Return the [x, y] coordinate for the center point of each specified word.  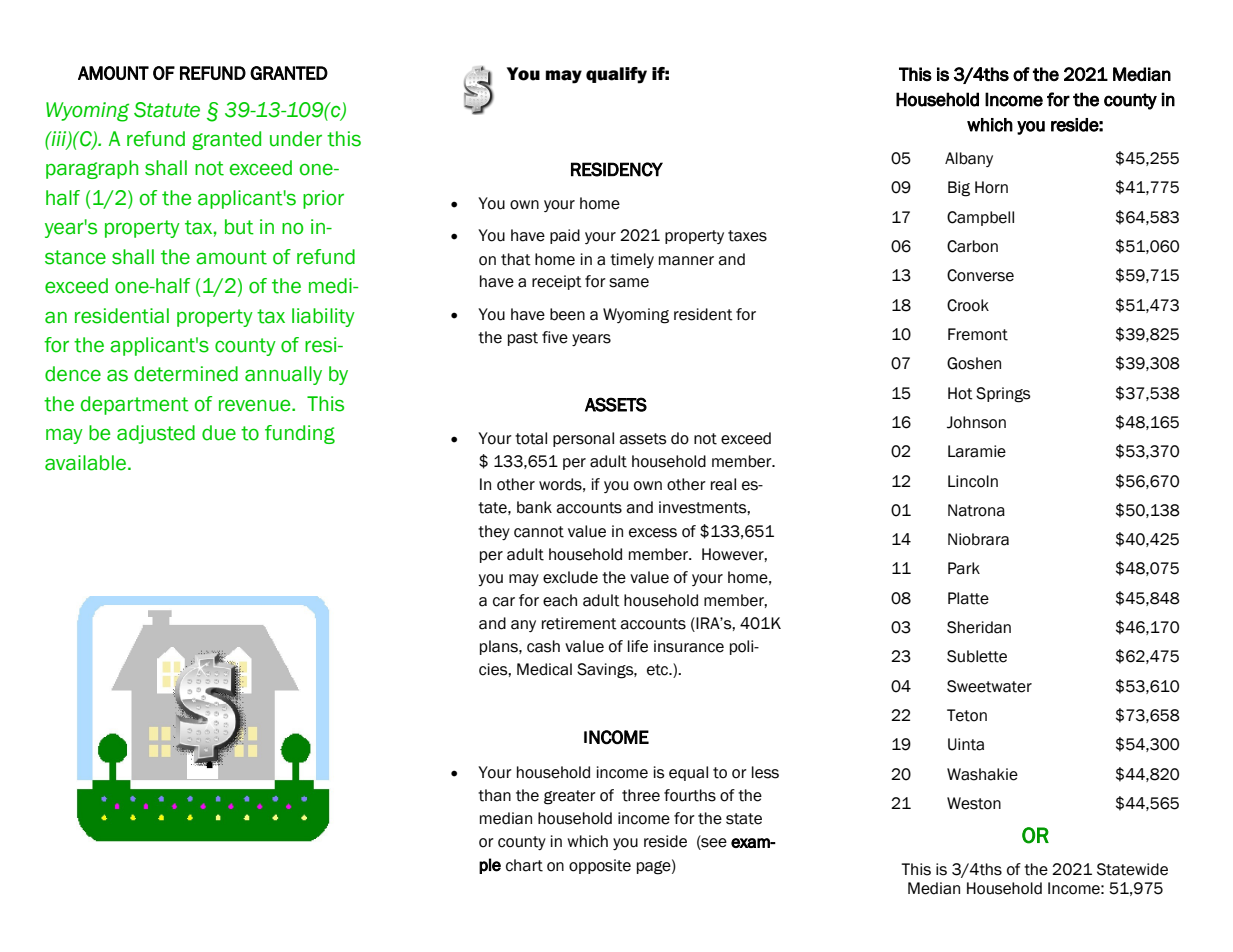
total [531, 438]
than [494, 795]
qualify [616, 75]
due [219, 433]
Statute [167, 110]
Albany [969, 159]
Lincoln [973, 481]
